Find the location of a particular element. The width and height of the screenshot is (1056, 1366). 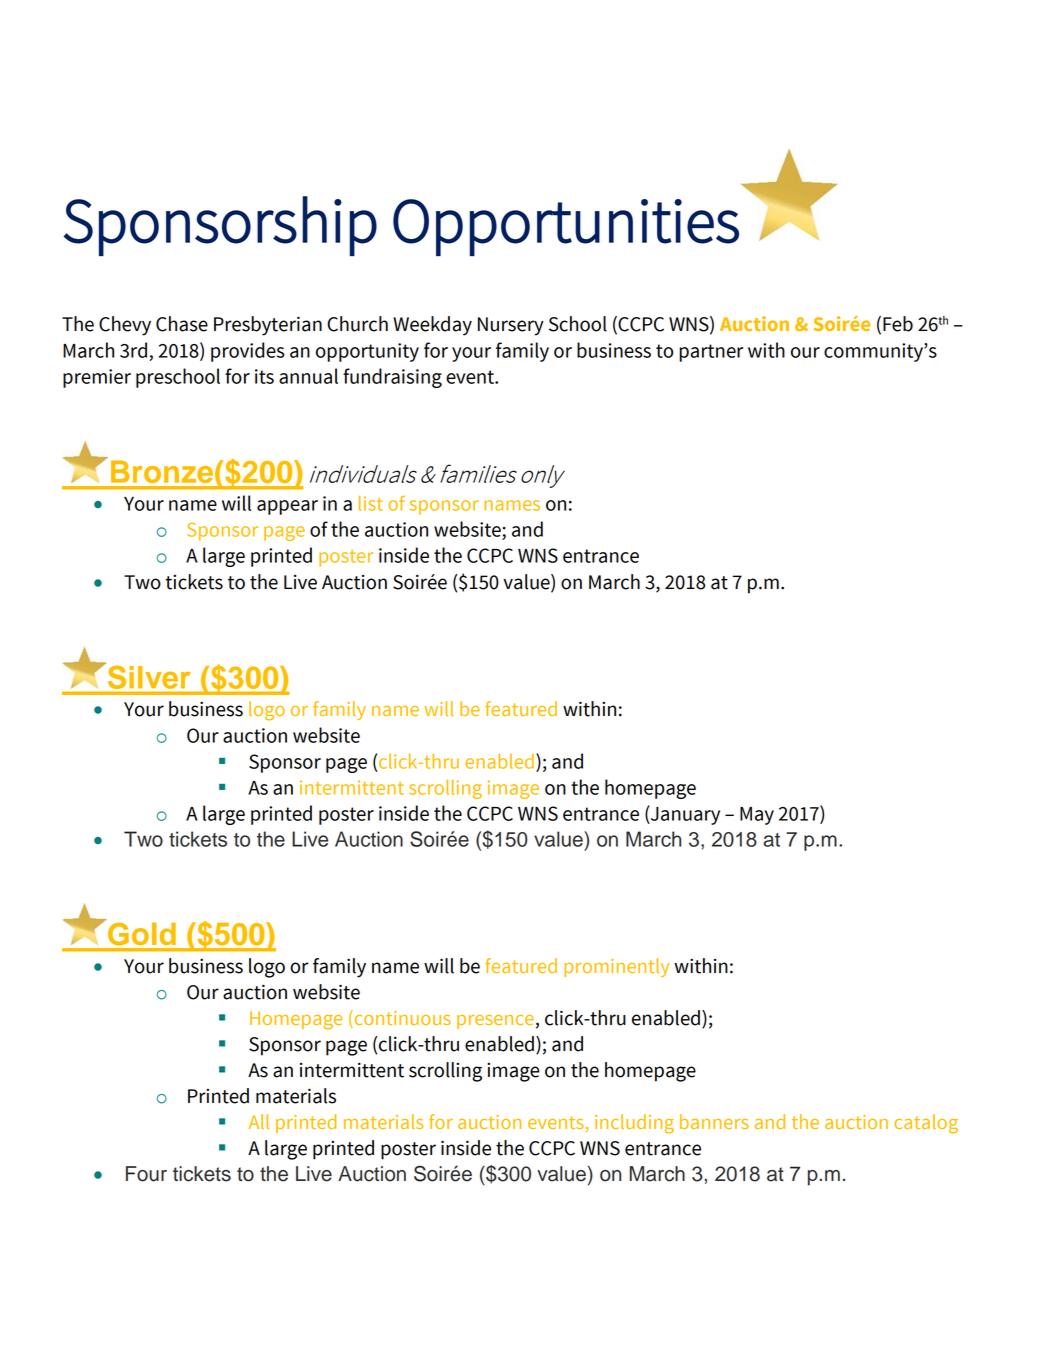

Four is located at coordinates (146, 1174).
